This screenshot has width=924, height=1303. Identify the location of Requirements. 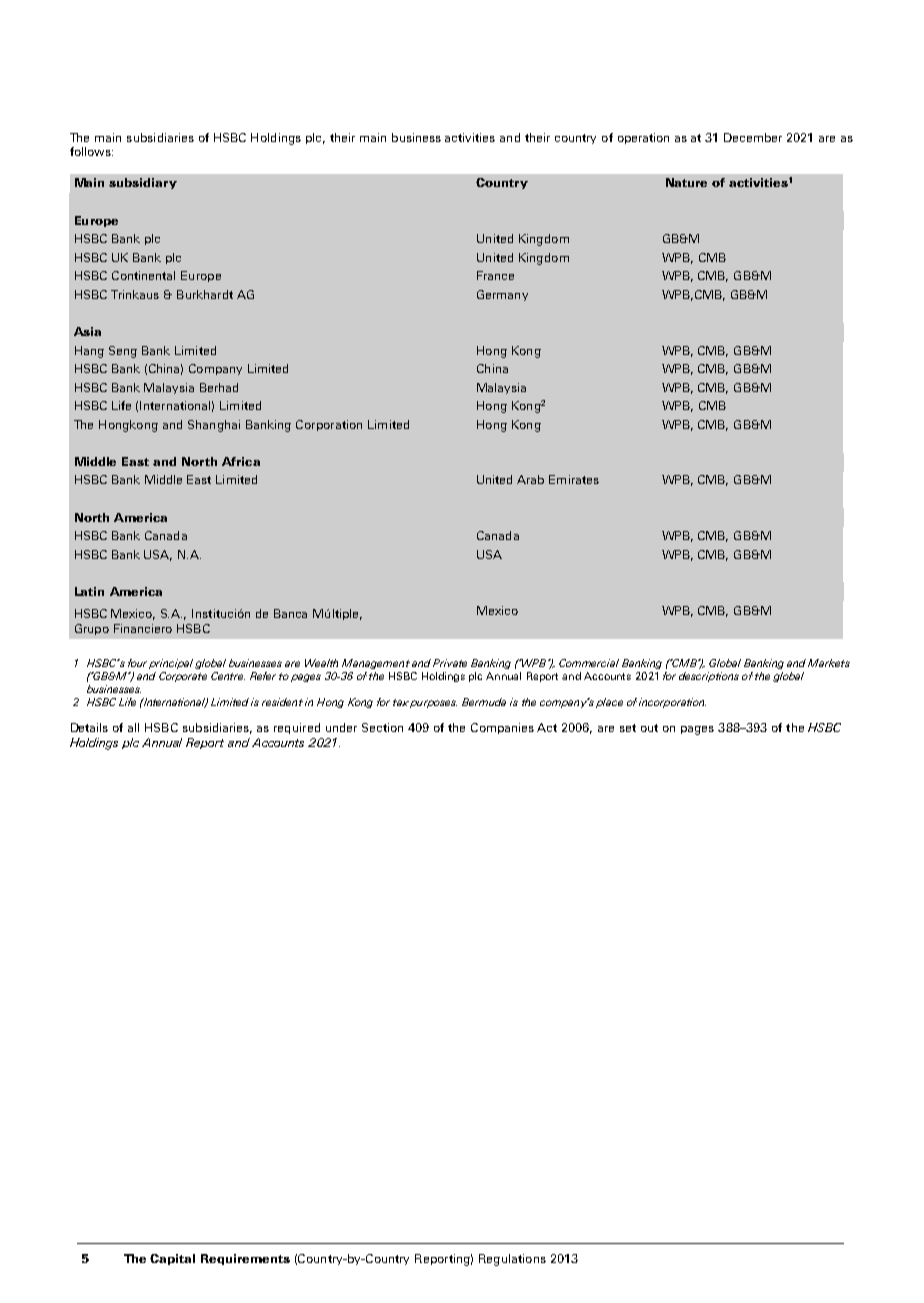
(245, 1259).
